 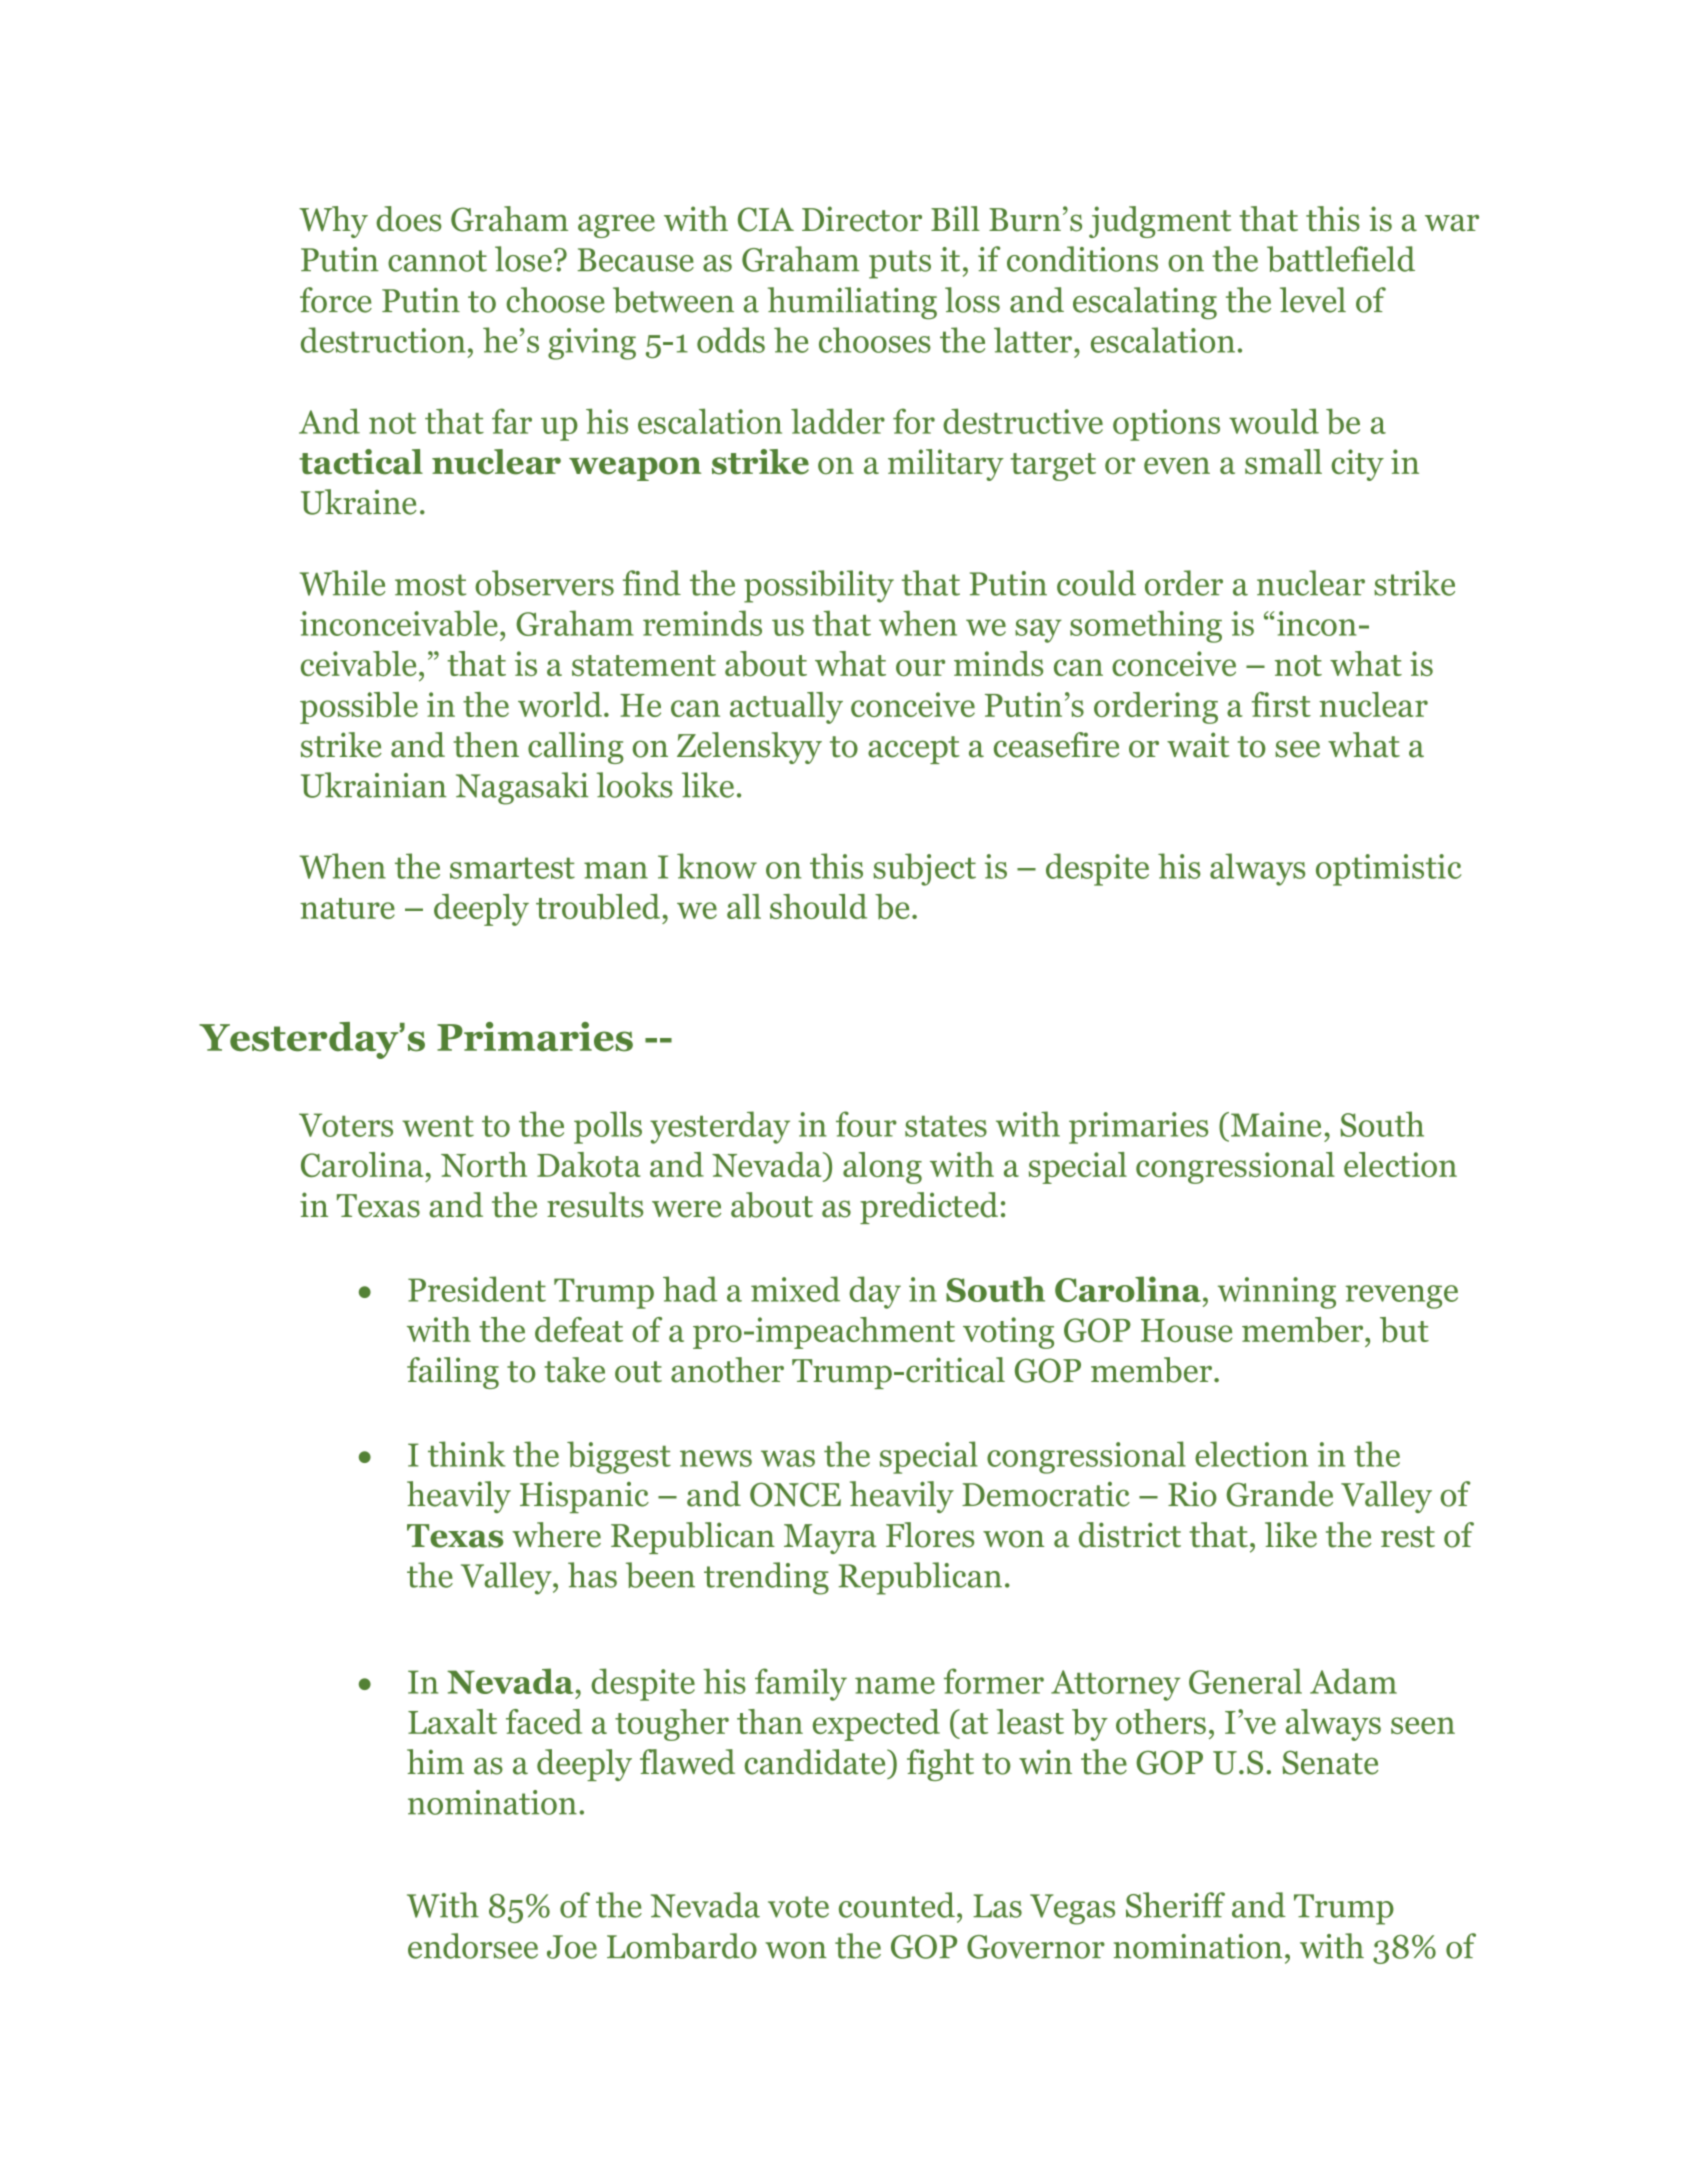 I want to click on failing, so click(x=453, y=1373).
